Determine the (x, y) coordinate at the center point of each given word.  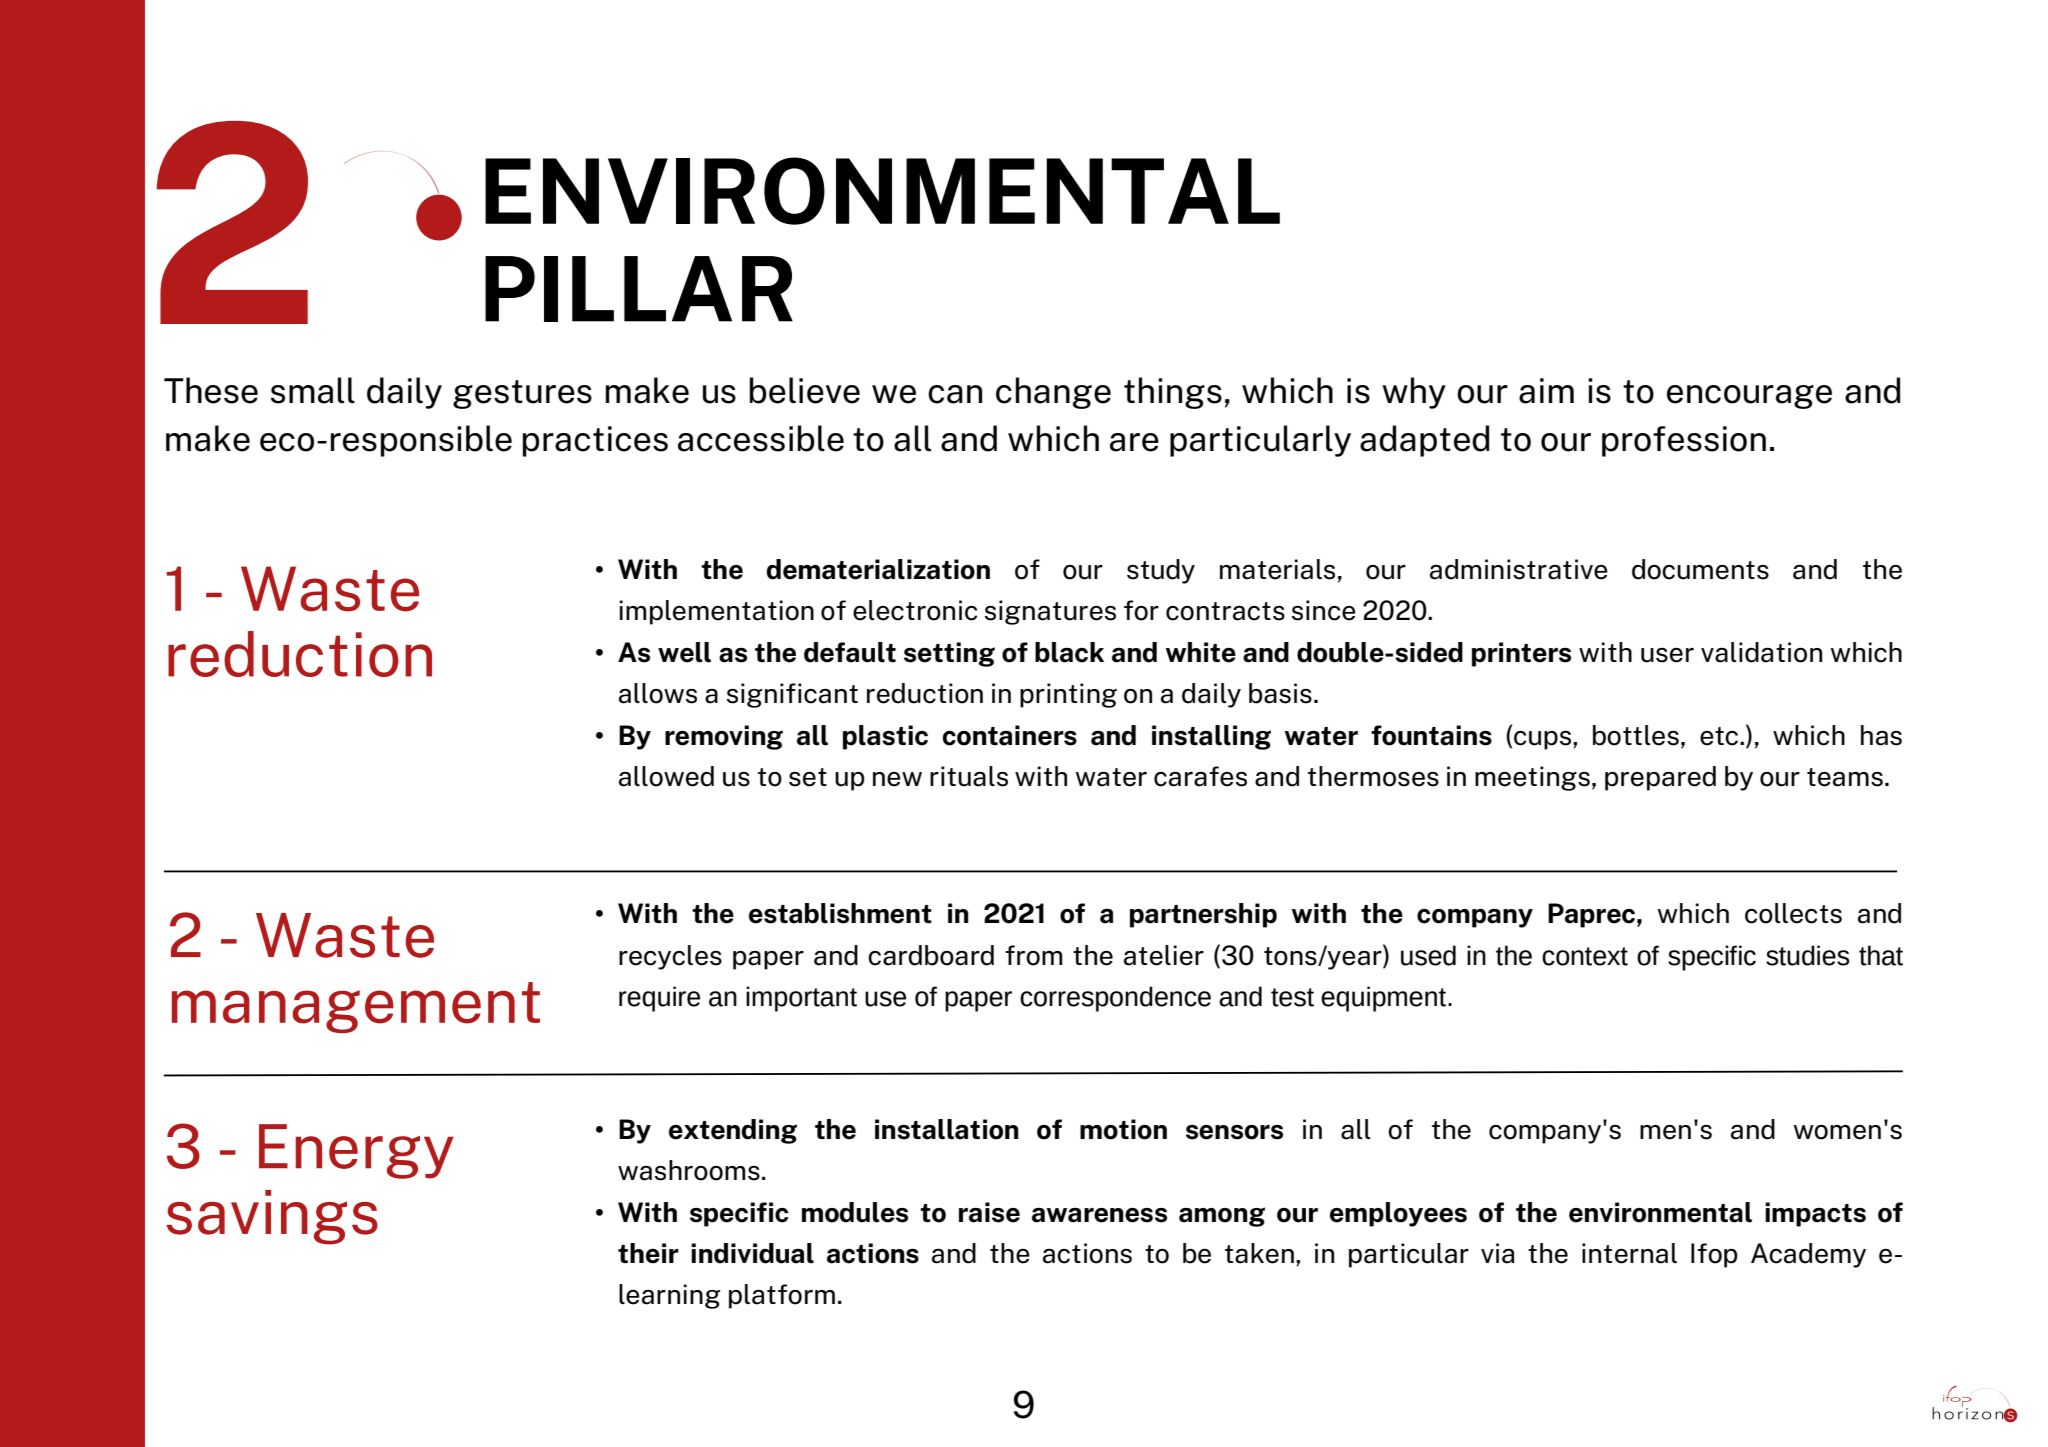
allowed (666, 776)
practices (595, 441)
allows (658, 693)
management (356, 1007)
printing (1068, 695)
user (1667, 655)
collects (1793, 913)
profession (1684, 441)
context (1585, 956)
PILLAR (639, 289)
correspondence (1115, 999)
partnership (1203, 915)
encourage (1749, 397)
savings (272, 1217)
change (1053, 393)
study (1161, 571)
